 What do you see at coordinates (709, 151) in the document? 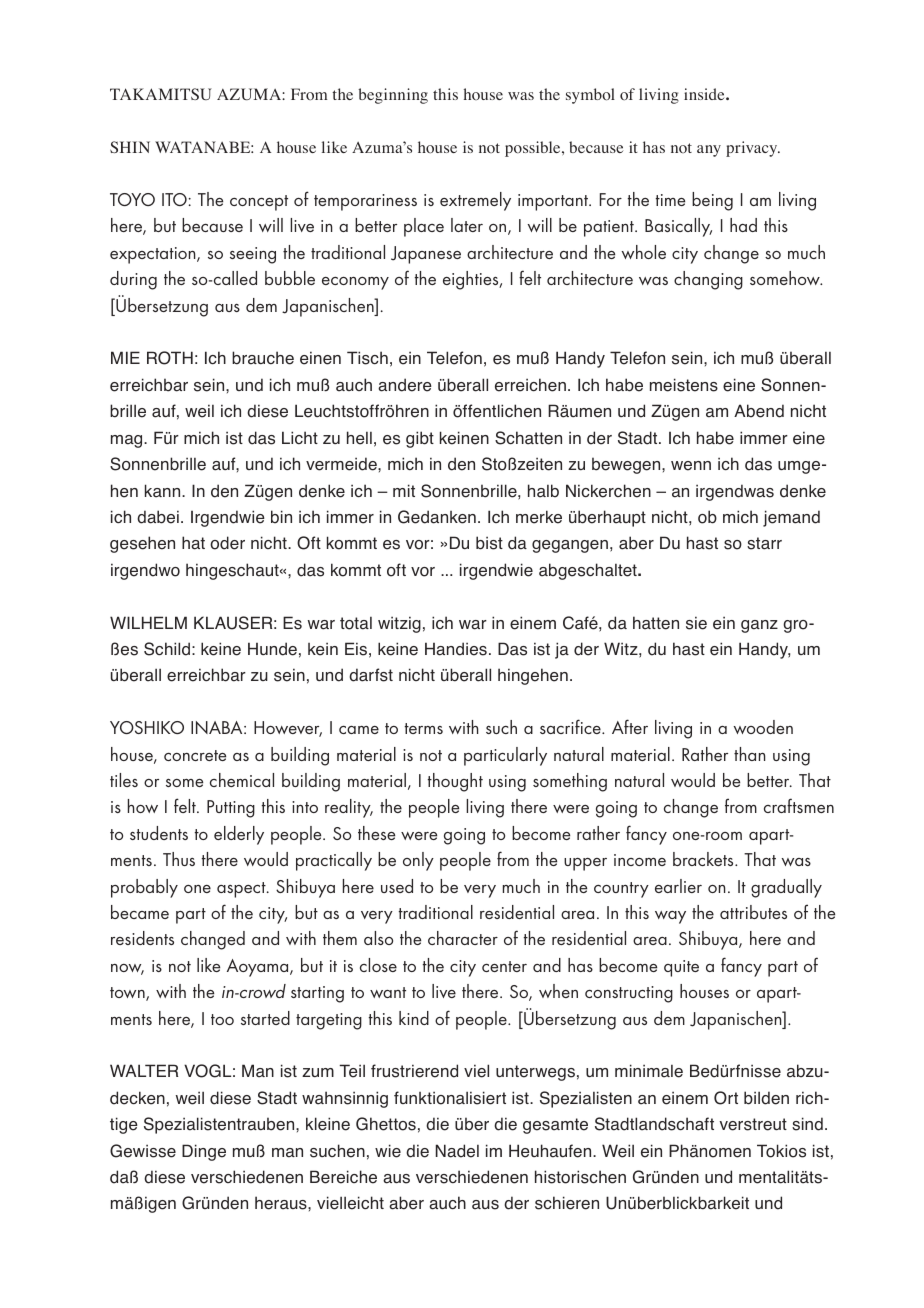
I see `any` at bounding box center [709, 151].
